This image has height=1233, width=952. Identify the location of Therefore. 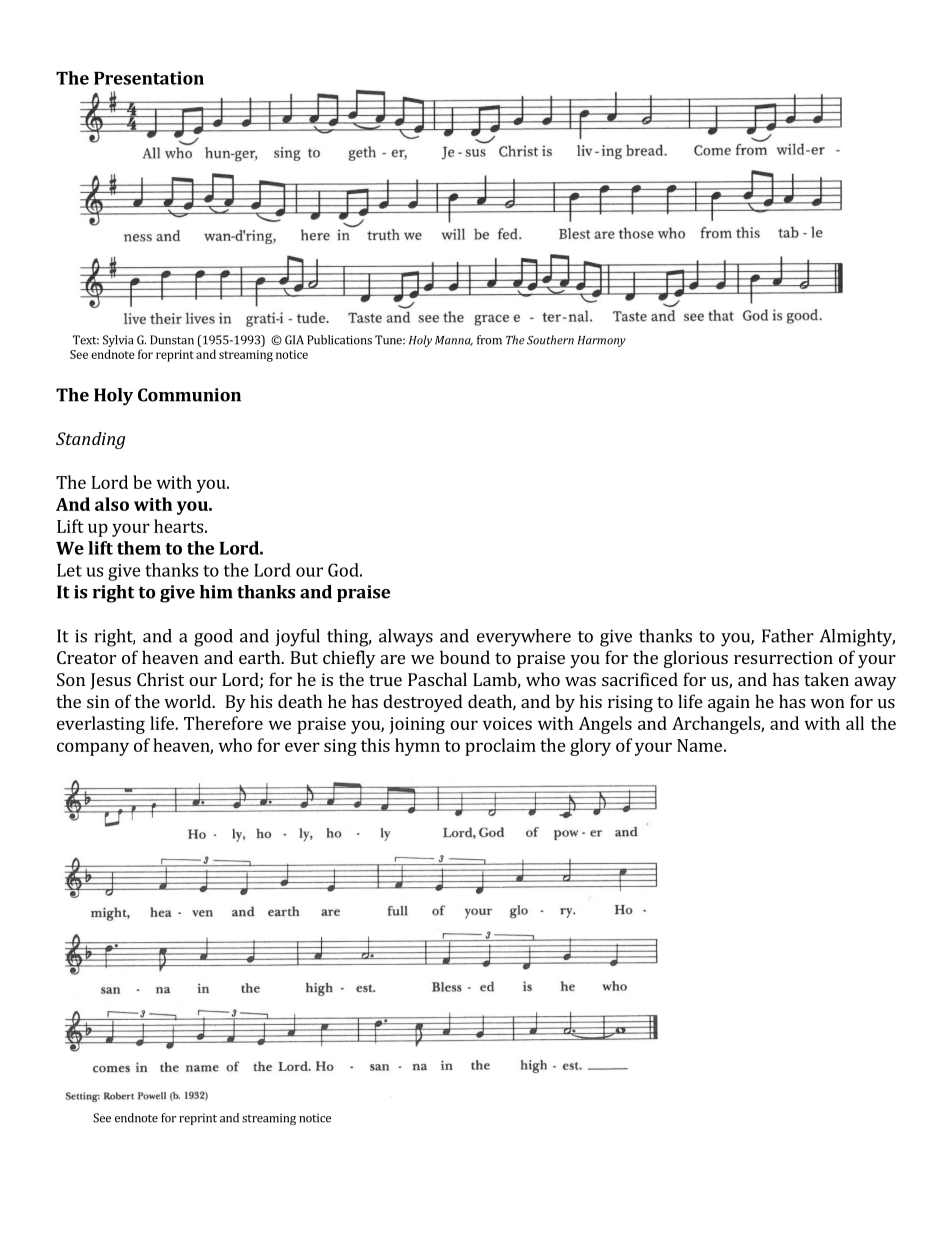
(223, 723).
